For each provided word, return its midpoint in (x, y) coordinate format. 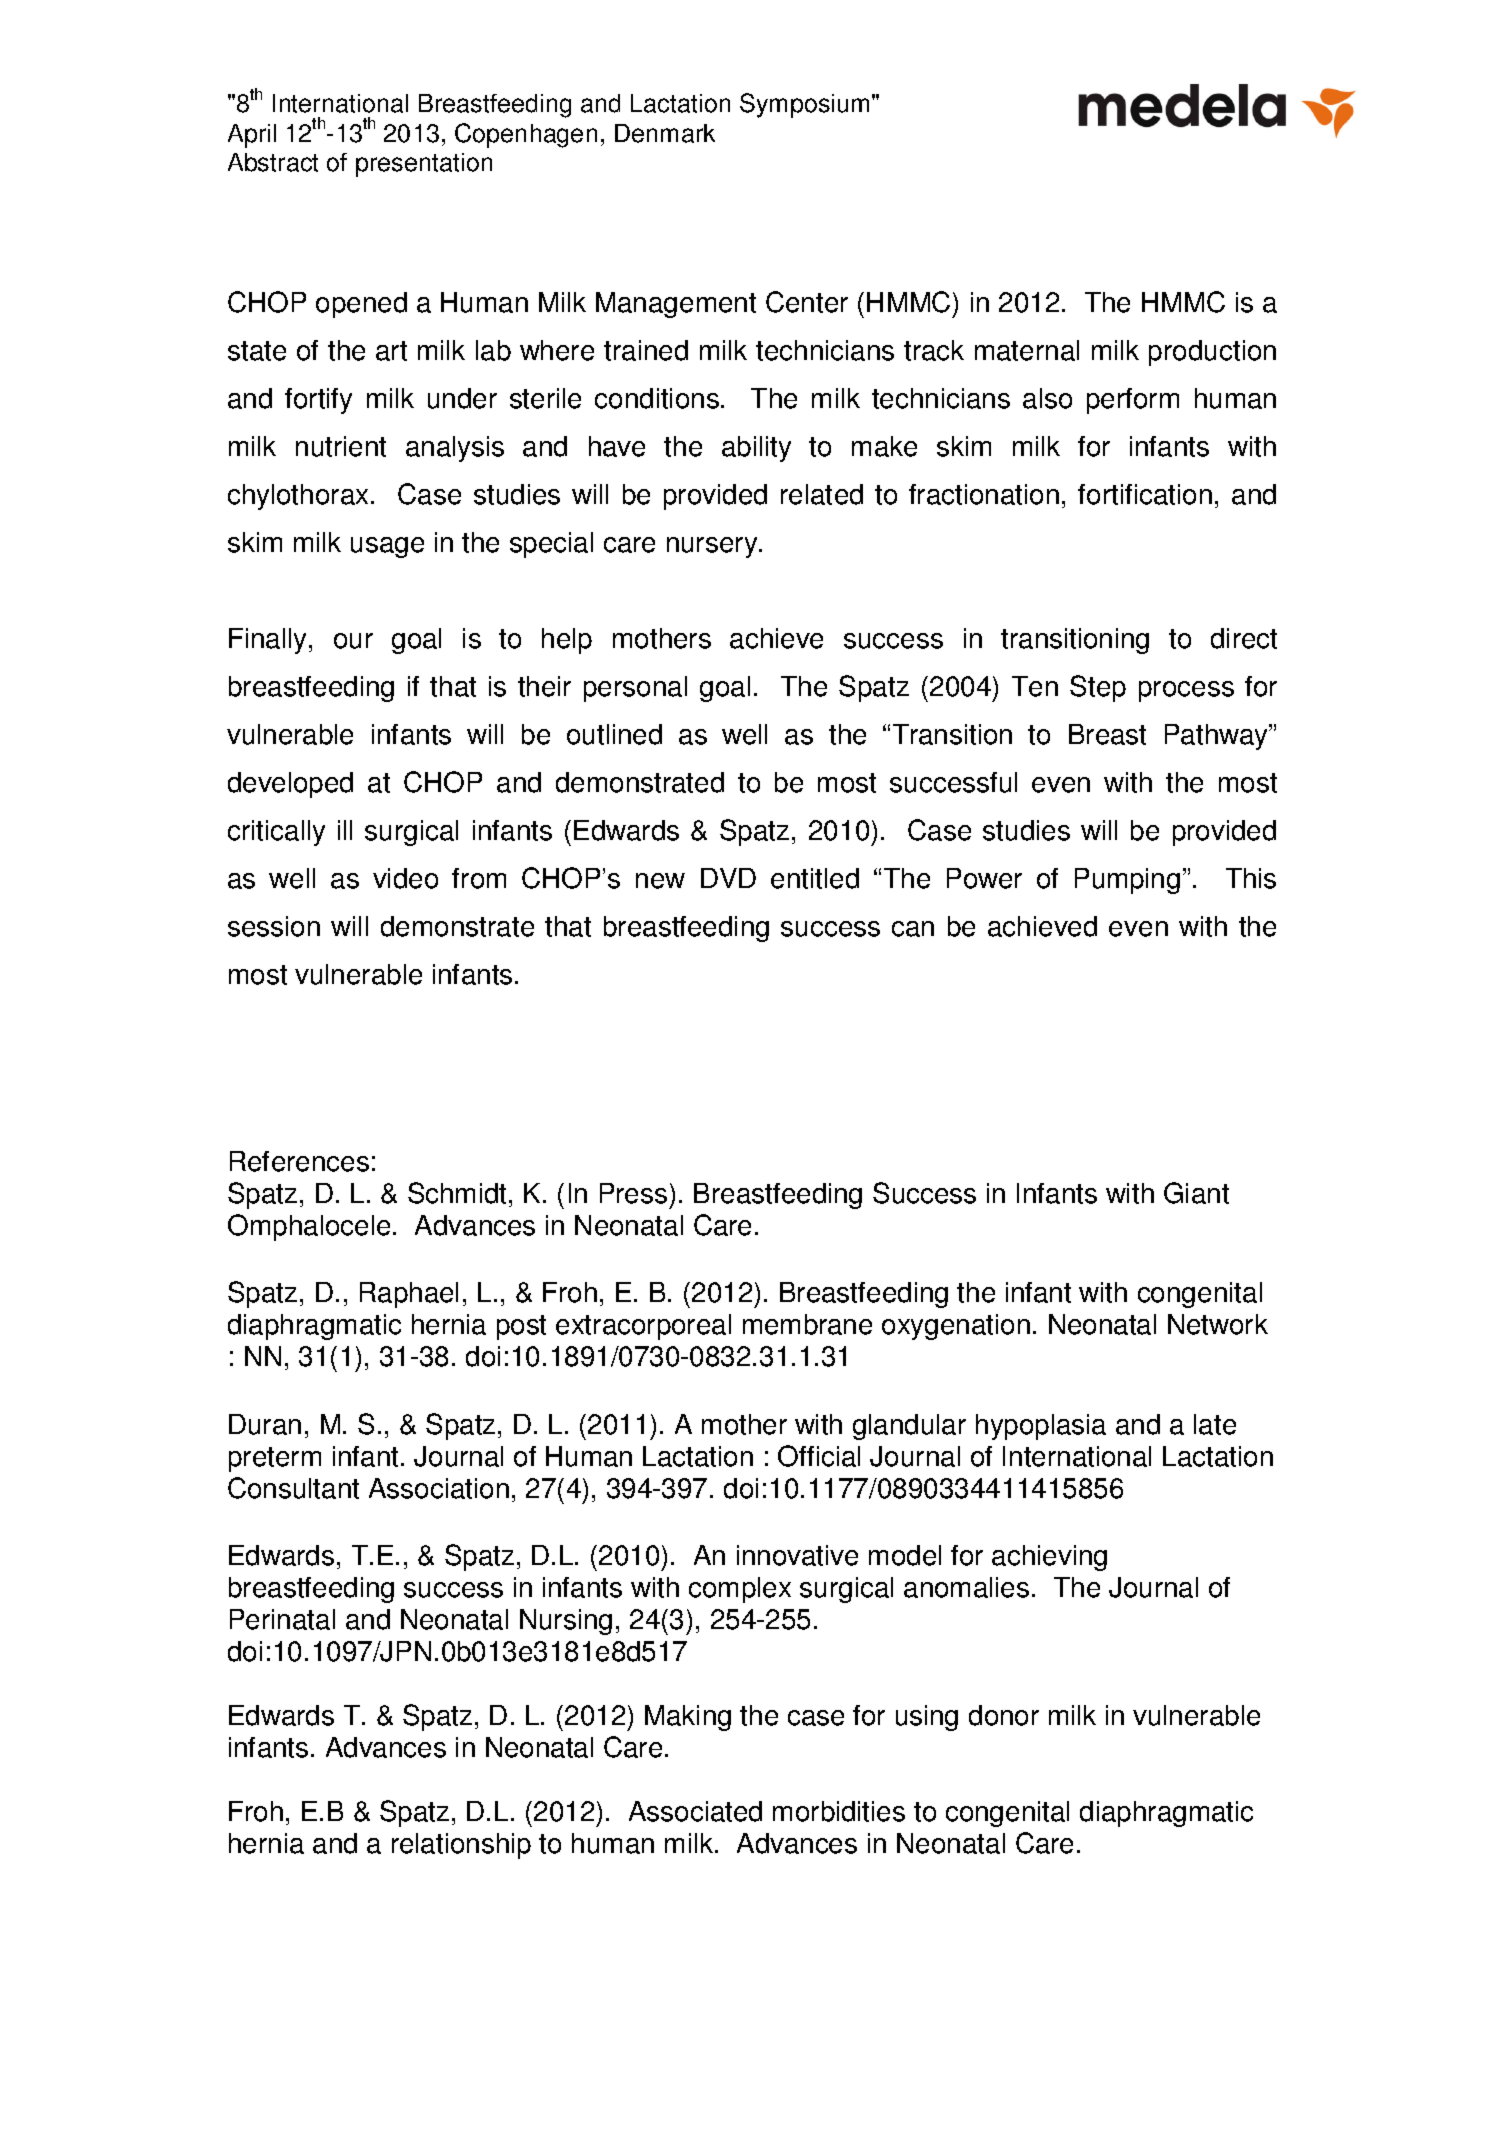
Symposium (804, 105)
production (1212, 353)
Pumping (1127, 881)
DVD (728, 878)
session (274, 926)
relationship (461, 1846)
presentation (424, 165)
